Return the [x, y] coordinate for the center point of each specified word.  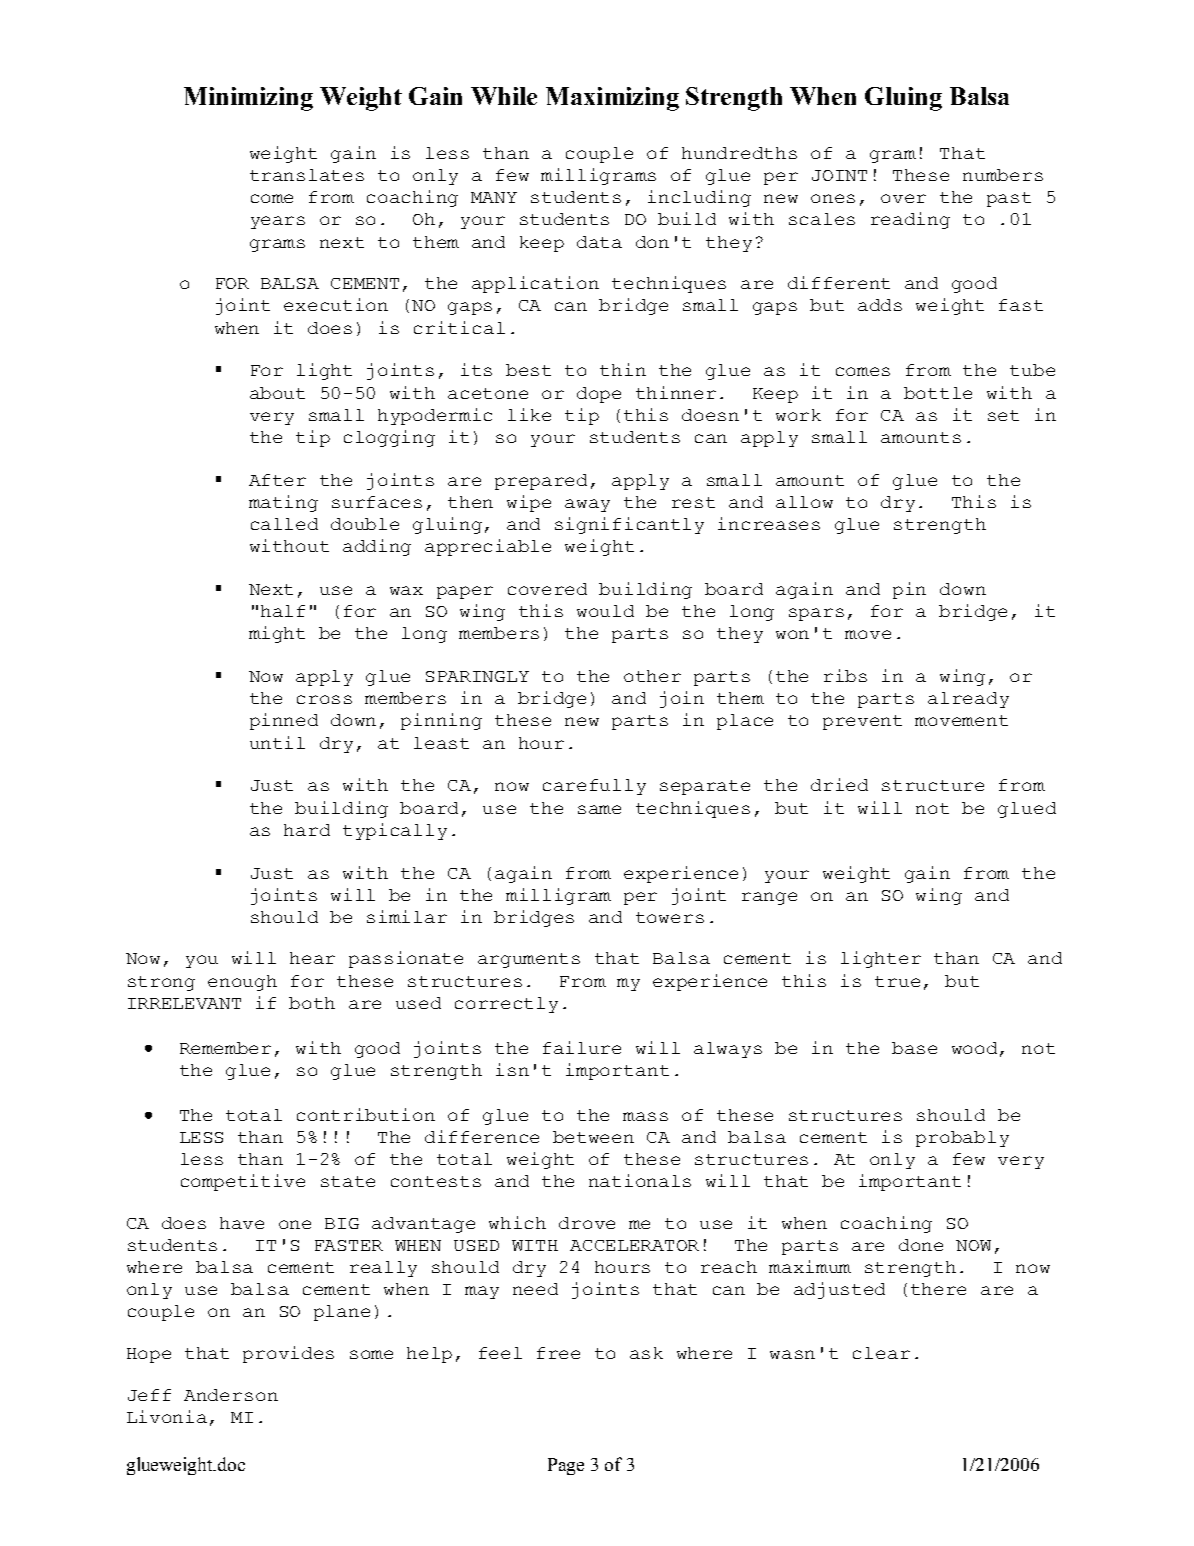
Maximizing [612, 99]
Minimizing [248, 99]
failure [582, 1047]
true [897, 981]
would [605, 611]
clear [881, 1353]
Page [566, 1466]
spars [816, 614]
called [284, 524]
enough [242, 983]
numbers [1003, 175]
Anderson [231, 1395]
